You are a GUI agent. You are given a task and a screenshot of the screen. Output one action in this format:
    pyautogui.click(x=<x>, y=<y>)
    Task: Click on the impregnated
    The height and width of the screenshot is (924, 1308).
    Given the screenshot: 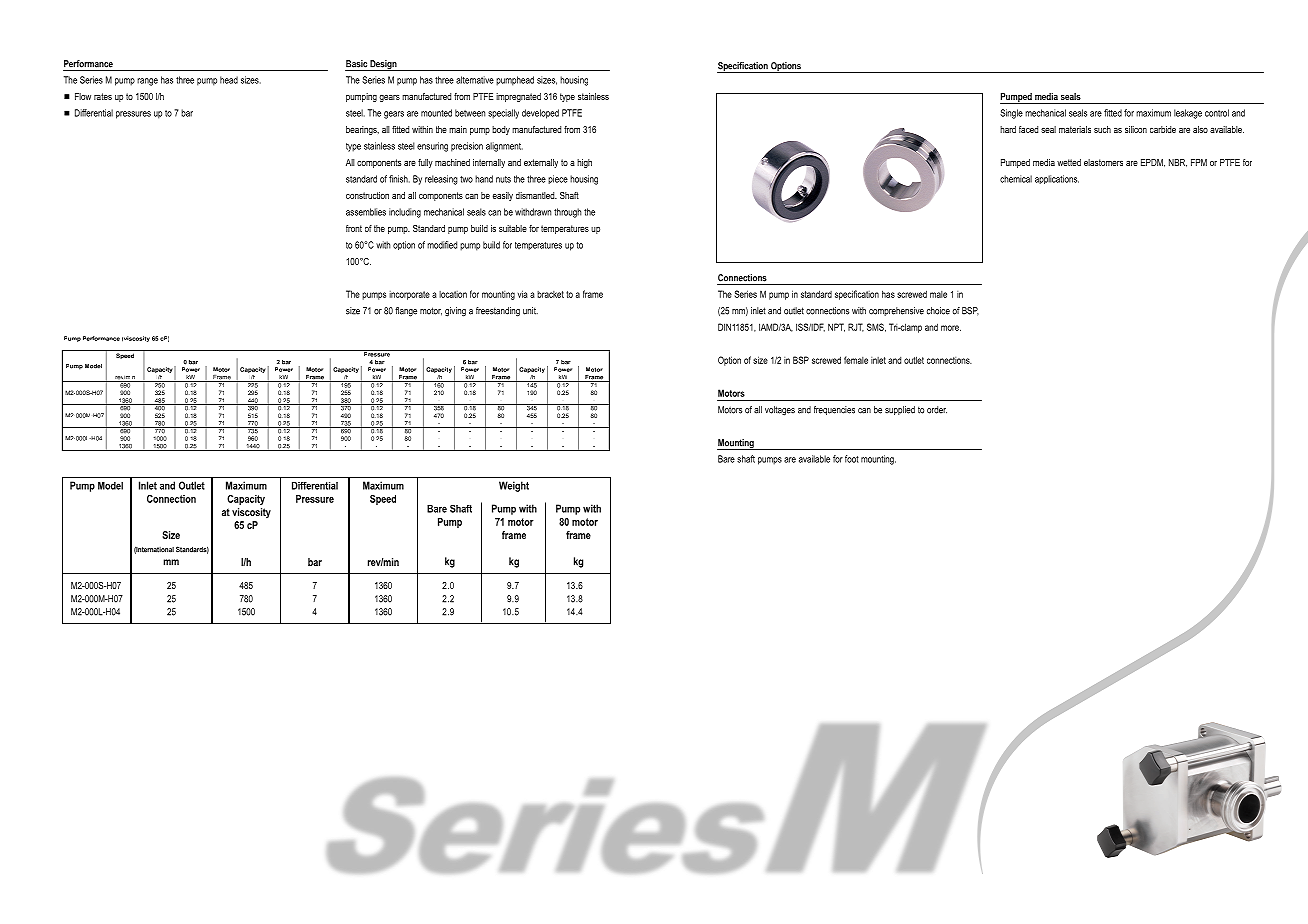 What is the action you would take?
    pyautogui.click(x=518, y=97)
